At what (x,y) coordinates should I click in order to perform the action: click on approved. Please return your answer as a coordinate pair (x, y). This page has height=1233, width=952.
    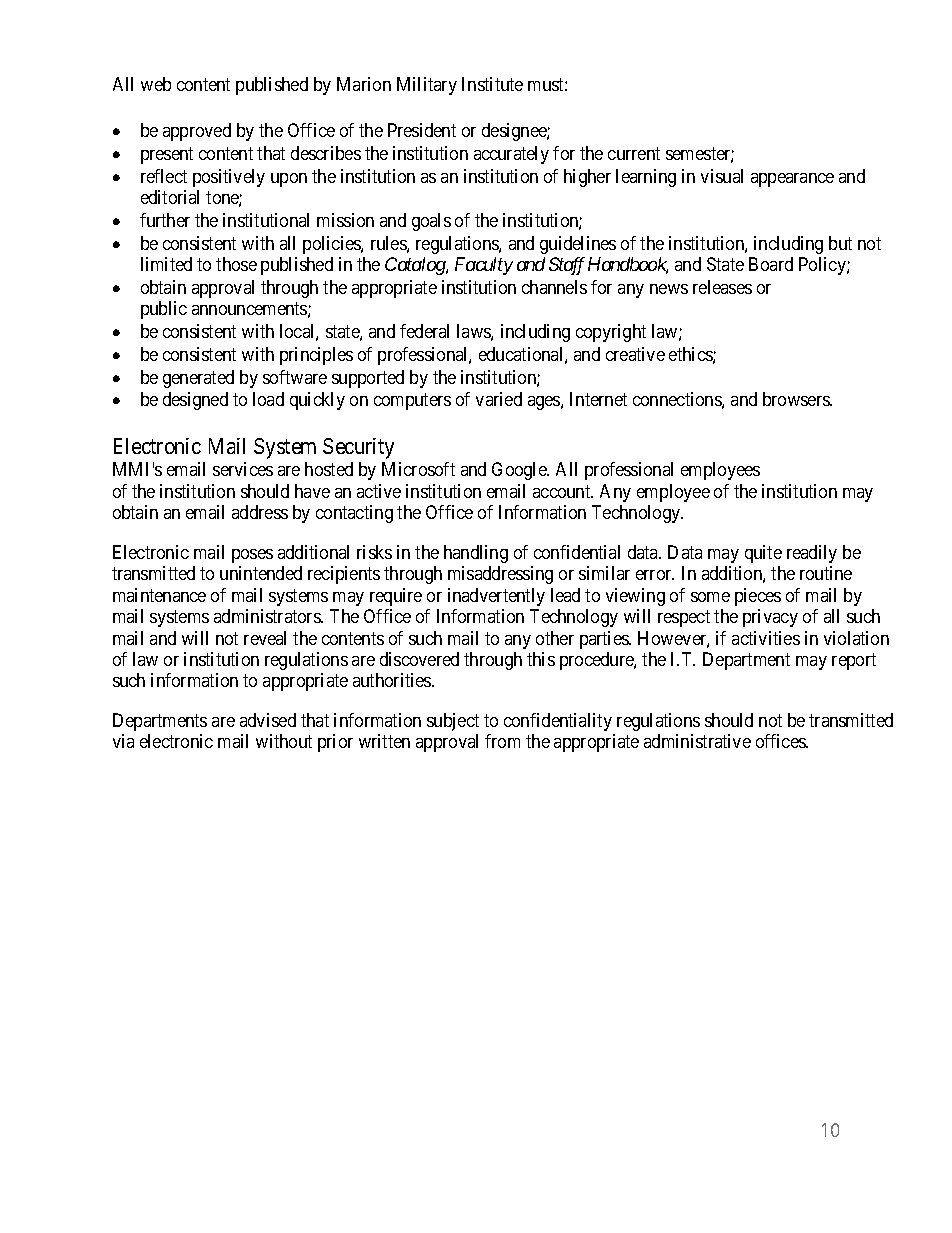
    Looking at the image, I should click on (197, 132).
